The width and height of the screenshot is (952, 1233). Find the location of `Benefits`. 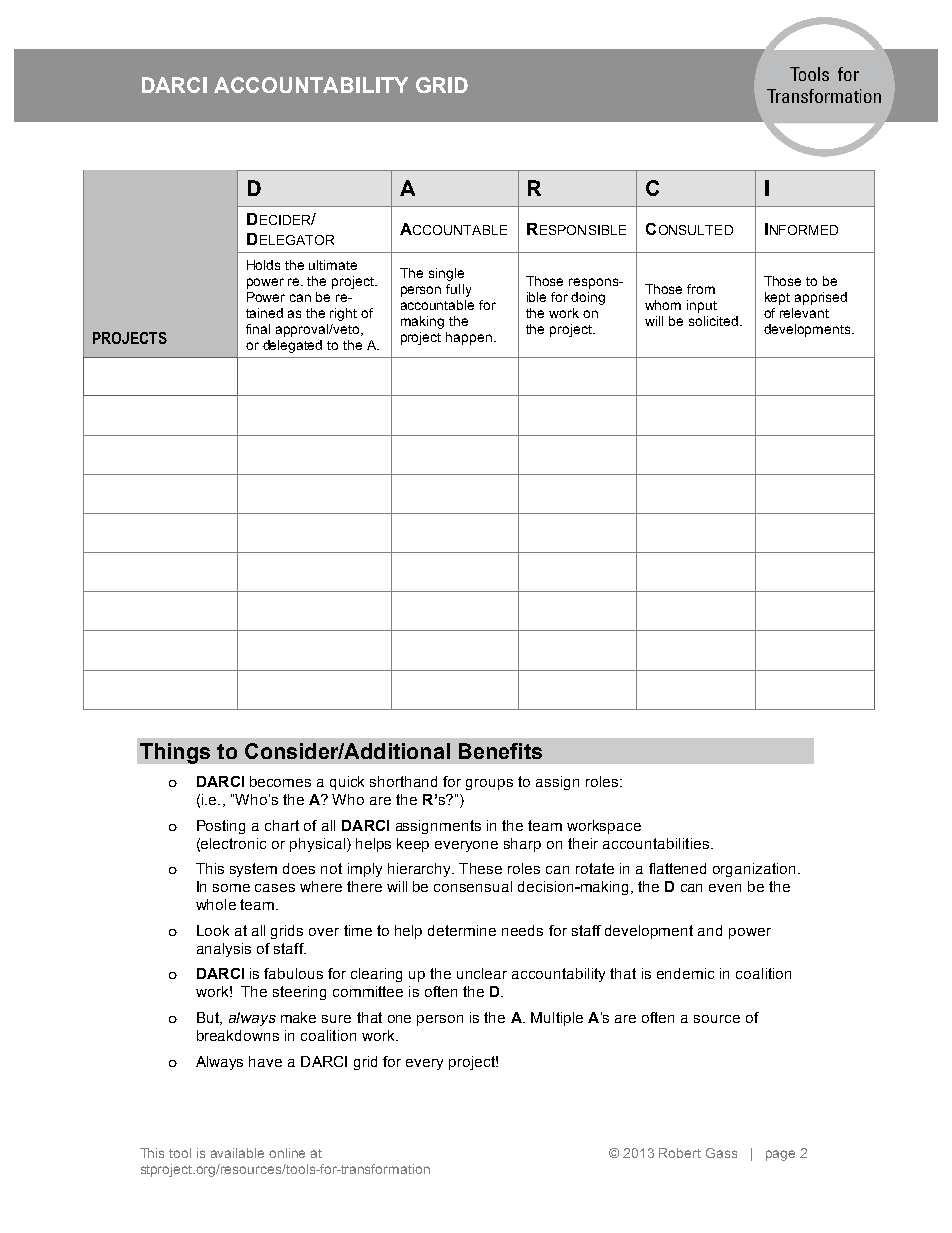

Benefits is located at coordinates (500, 751).
